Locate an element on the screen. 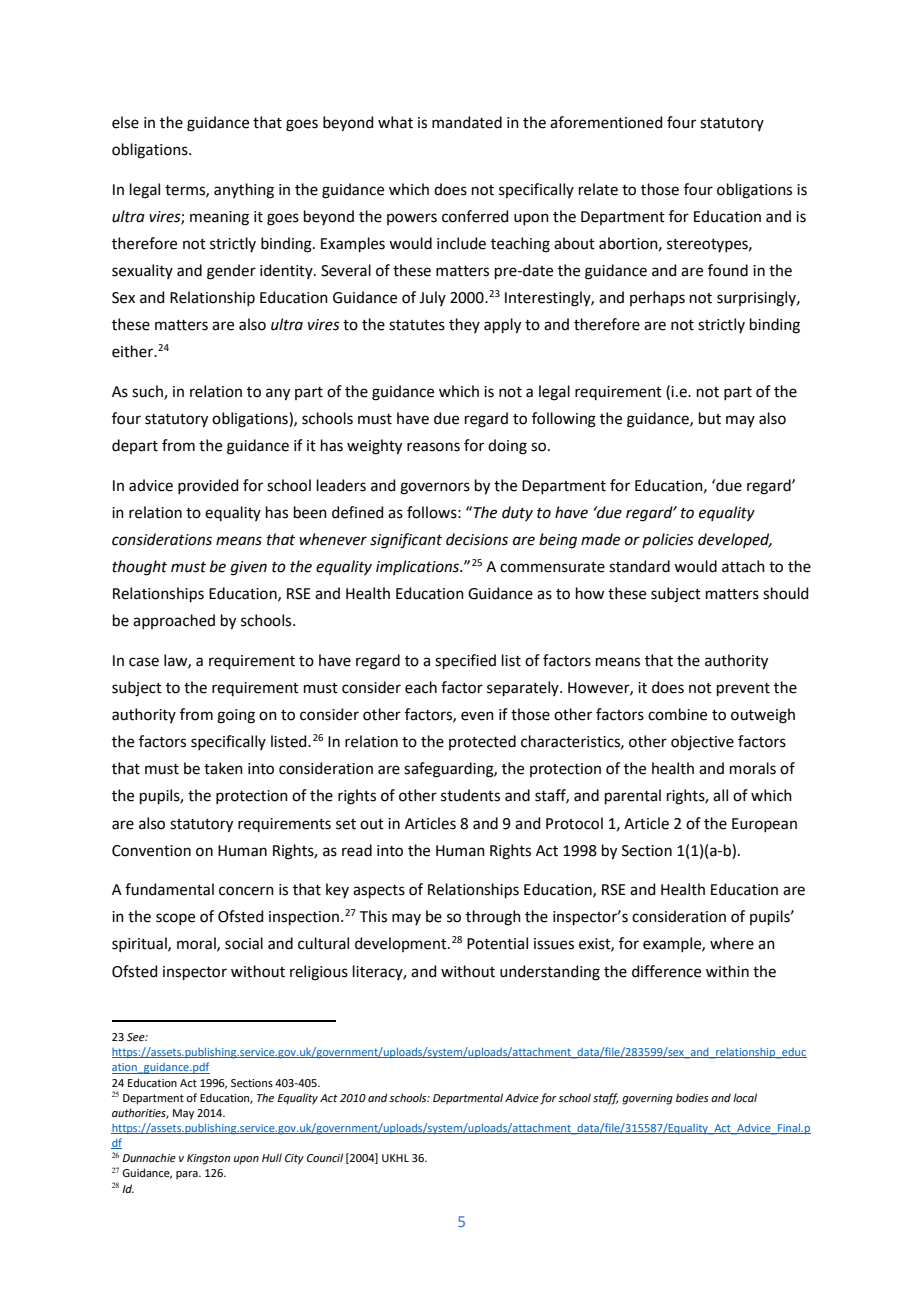  Kingston is located at coordinates (208, 1159).
